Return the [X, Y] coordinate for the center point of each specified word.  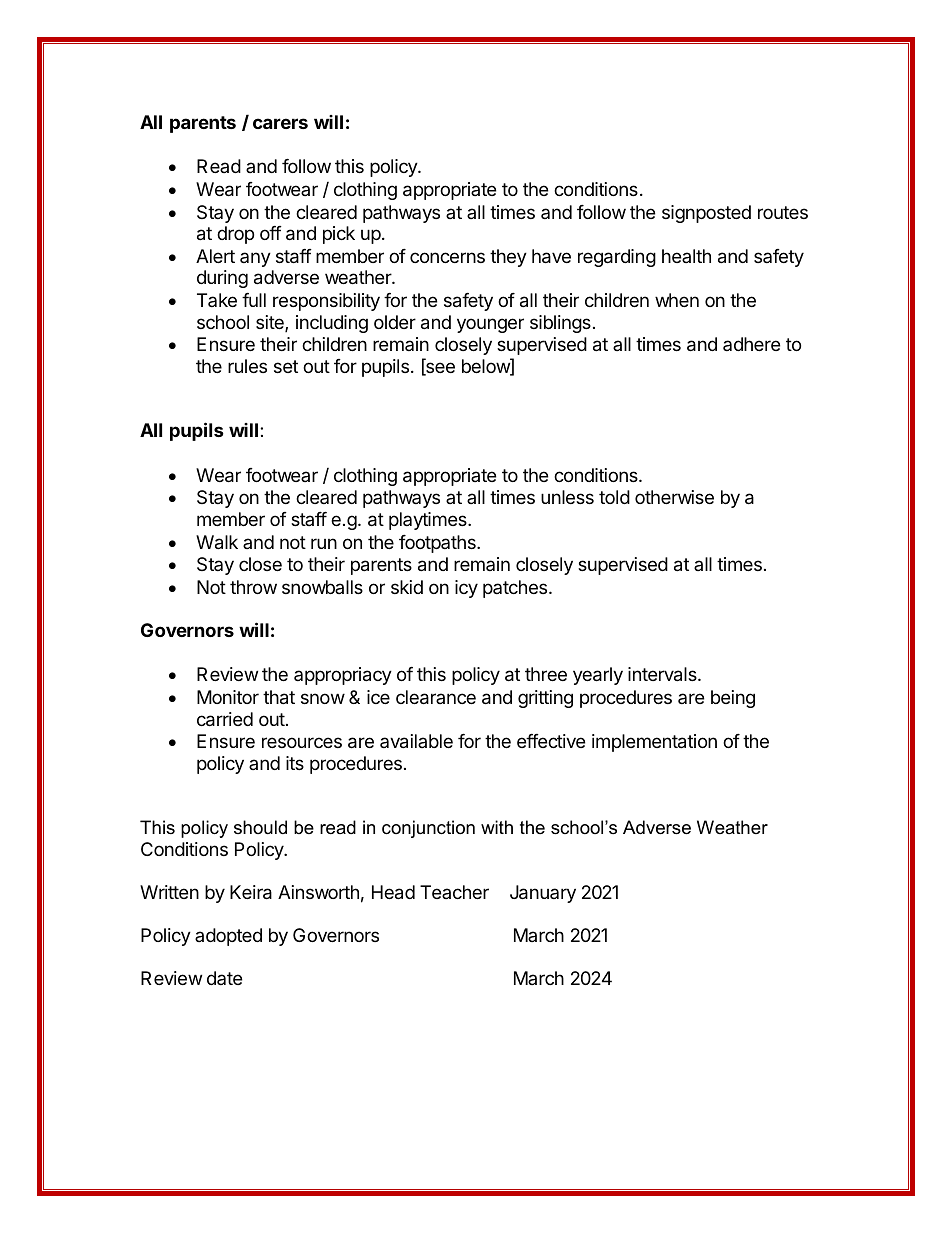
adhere [751, 344]
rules [247, 366]
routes [783, 212]
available [416, 741]
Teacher [454, 892]
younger [490, 325]
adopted [228, 937]
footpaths [438, 544]
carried [225, 719]
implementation [654, 743]
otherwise [674, 497]
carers [280, 123]
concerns [447, 257]
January [543, 894]
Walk [217, 542]
